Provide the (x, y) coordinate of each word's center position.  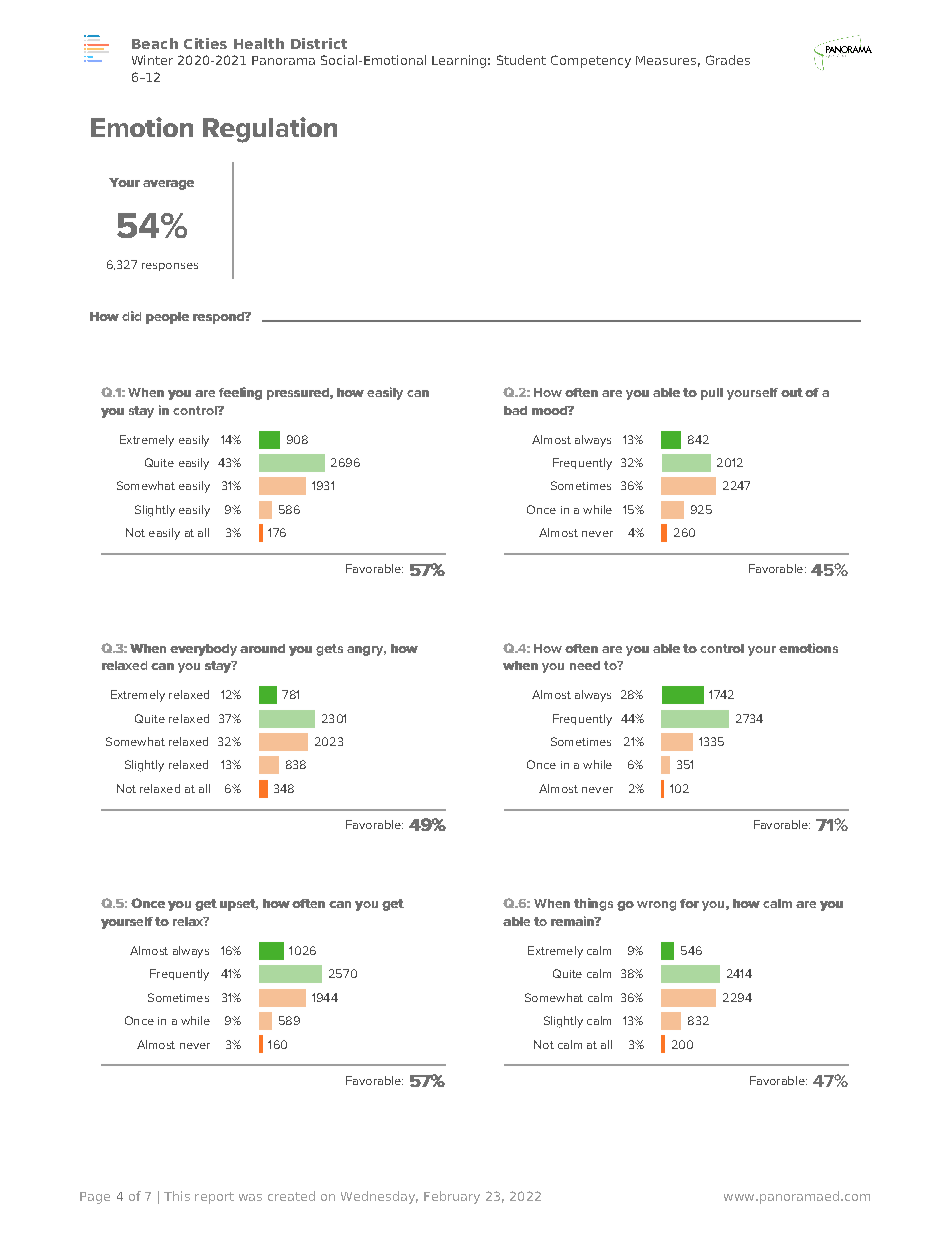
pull (712, 394)
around (262, 648)
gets (329, 650)
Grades (728, 60)
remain (573, 921)
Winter (152, 60)
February (452, 1197)
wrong (656, 906)
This (177, 1196)
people (167, 318)
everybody (203, 650)
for (689, 903)
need (585, 665)
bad (515, 410)
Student (521, 60)
